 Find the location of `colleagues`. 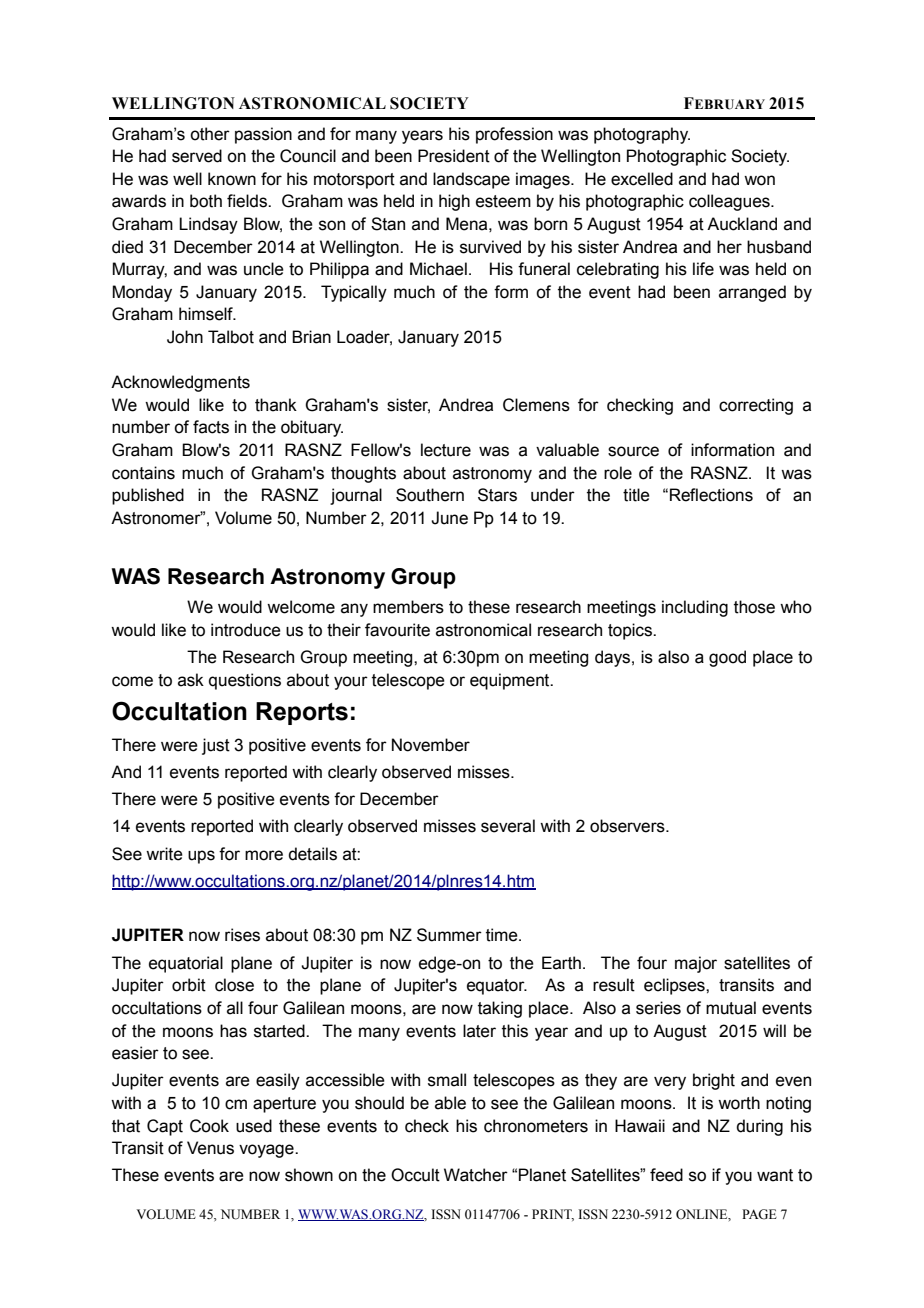

colleagues is located at coordinates (730, 202).
